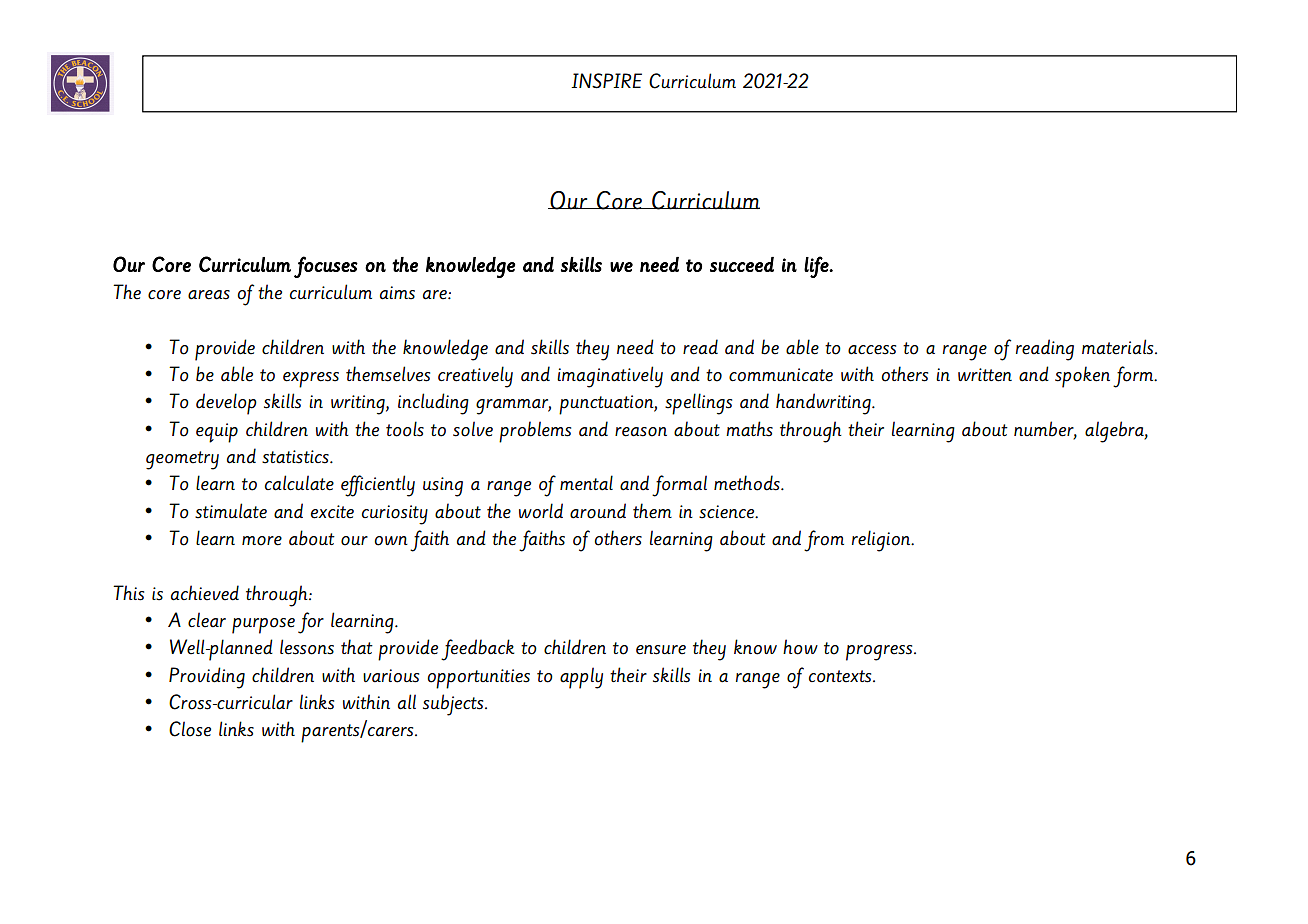  I want to click on religion, so click(882, 541).
